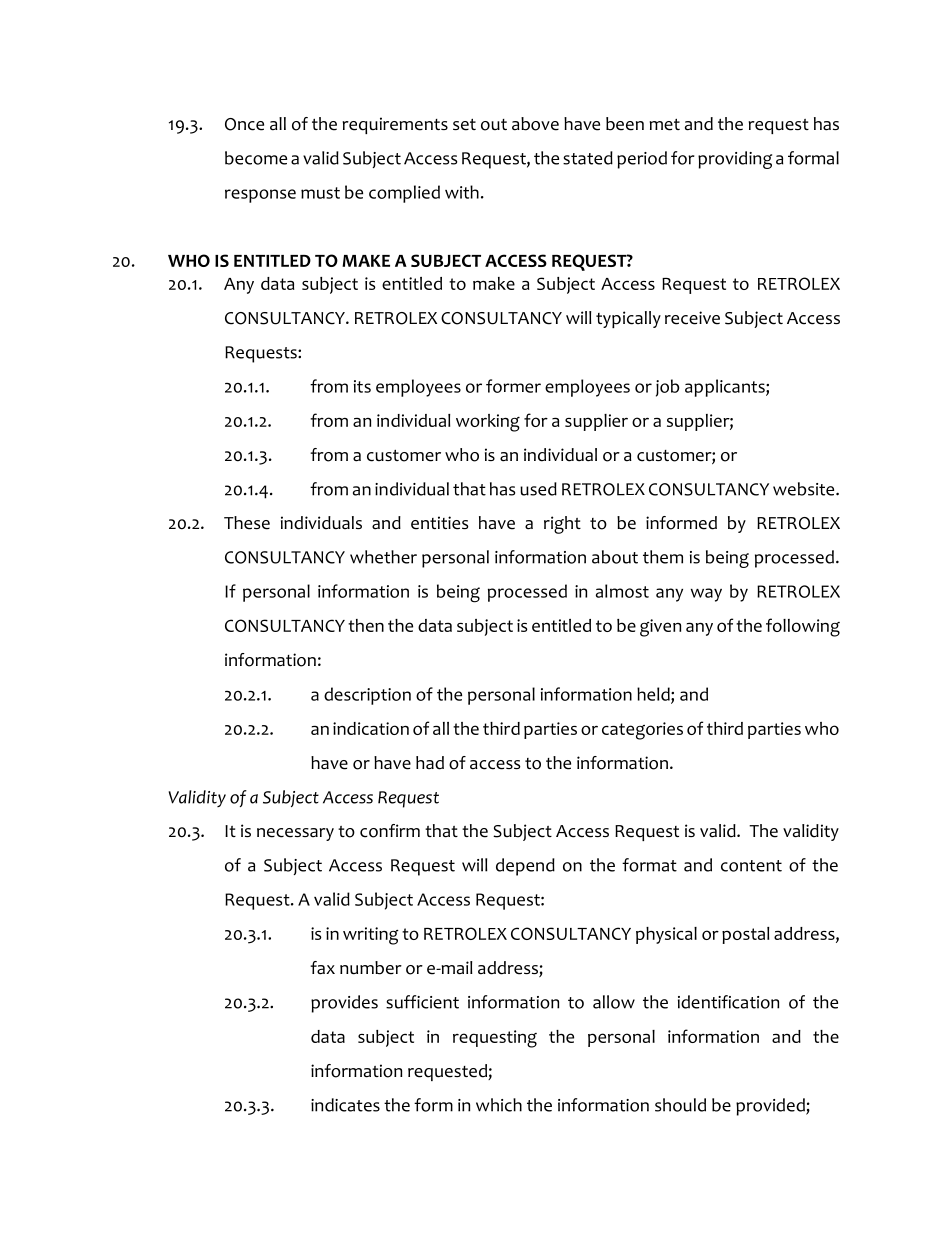 This screenshot has width=952, height=1233. What do you see at coordinates (430, 763) in the screenshot?
I see `had` at bounding box center [430, 763].
